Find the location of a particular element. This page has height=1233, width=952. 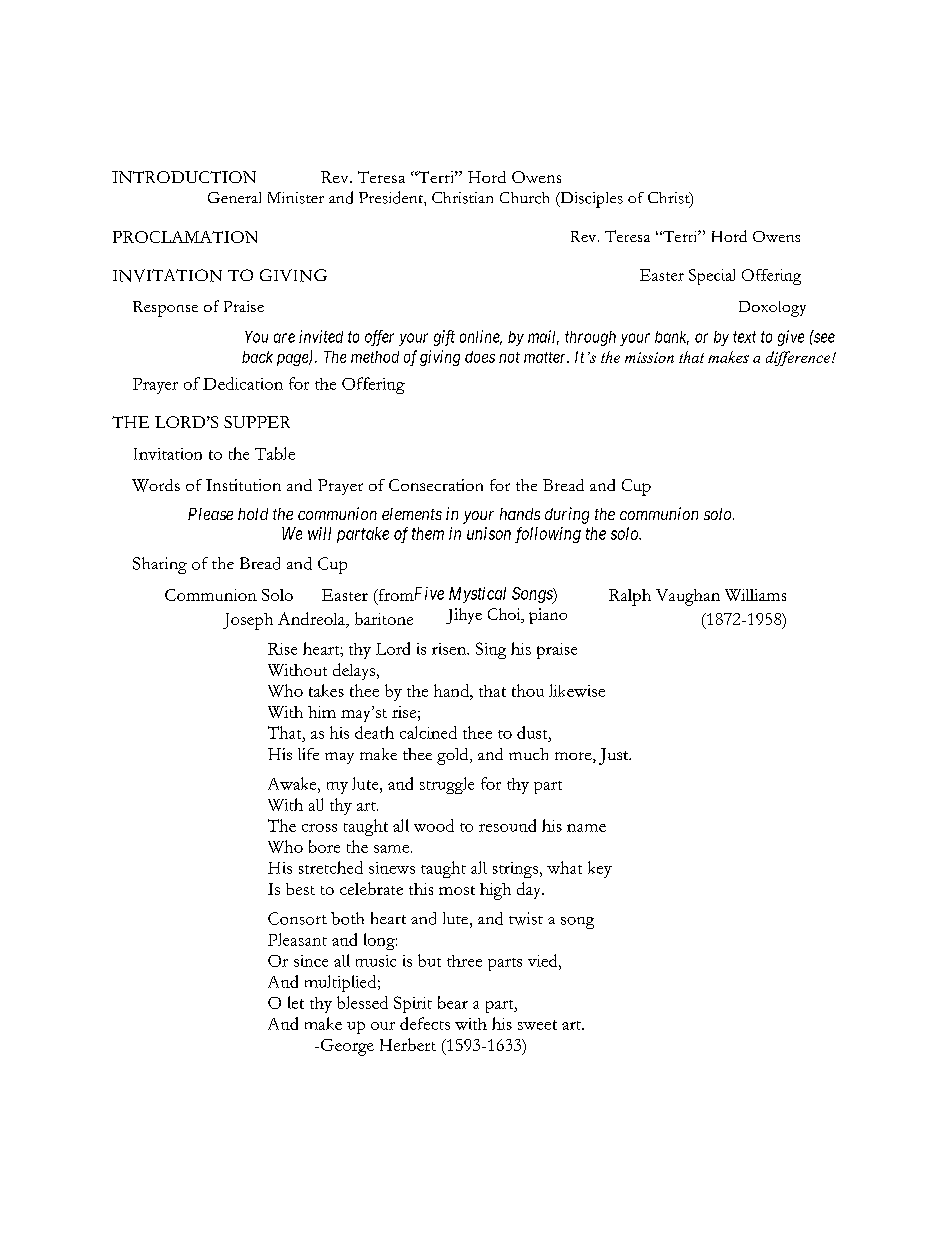

Church is located at coordinates (524, 198).
